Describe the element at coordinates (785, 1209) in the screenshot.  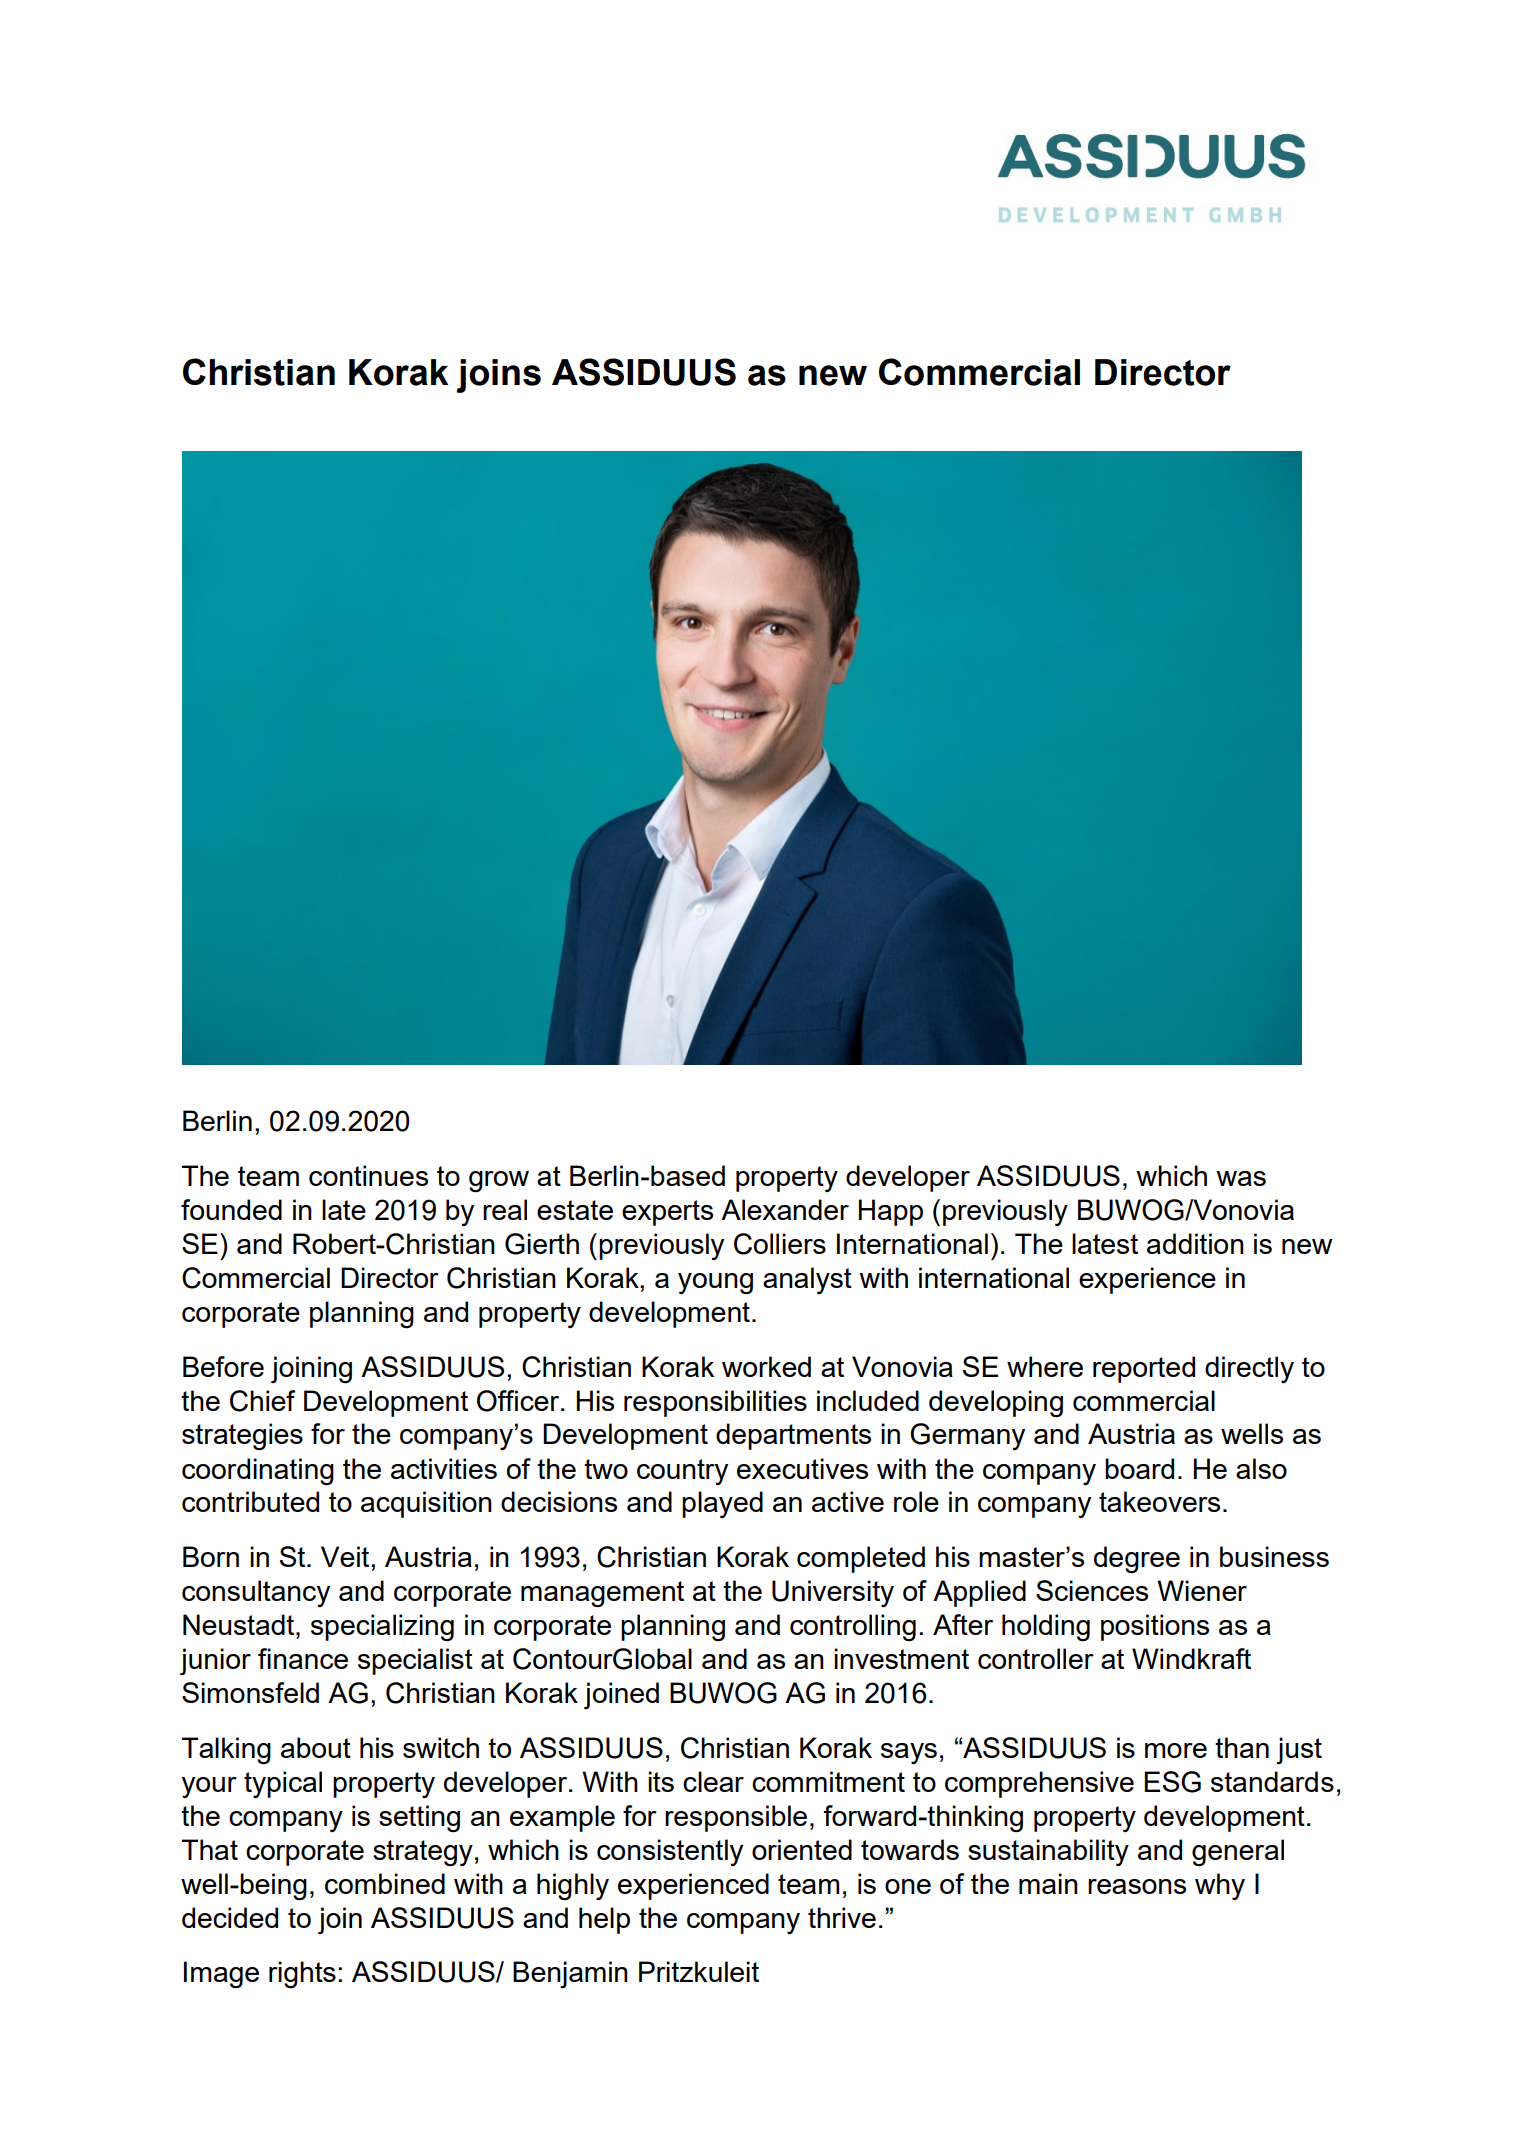
I see `Alexander` at that location.
